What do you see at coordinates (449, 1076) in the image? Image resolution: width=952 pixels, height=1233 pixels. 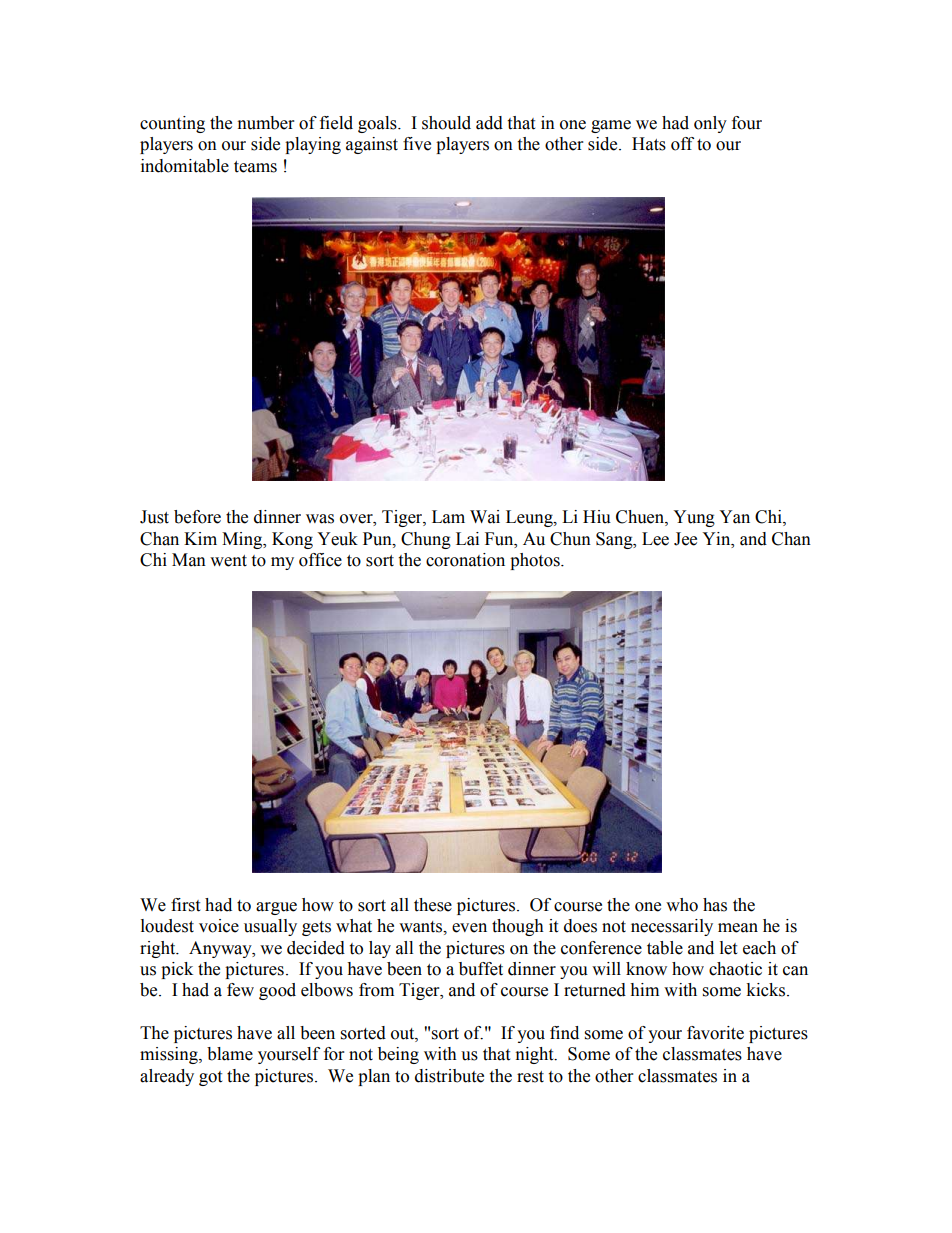 I see `distribute` at bounding box center [449, 1076].
